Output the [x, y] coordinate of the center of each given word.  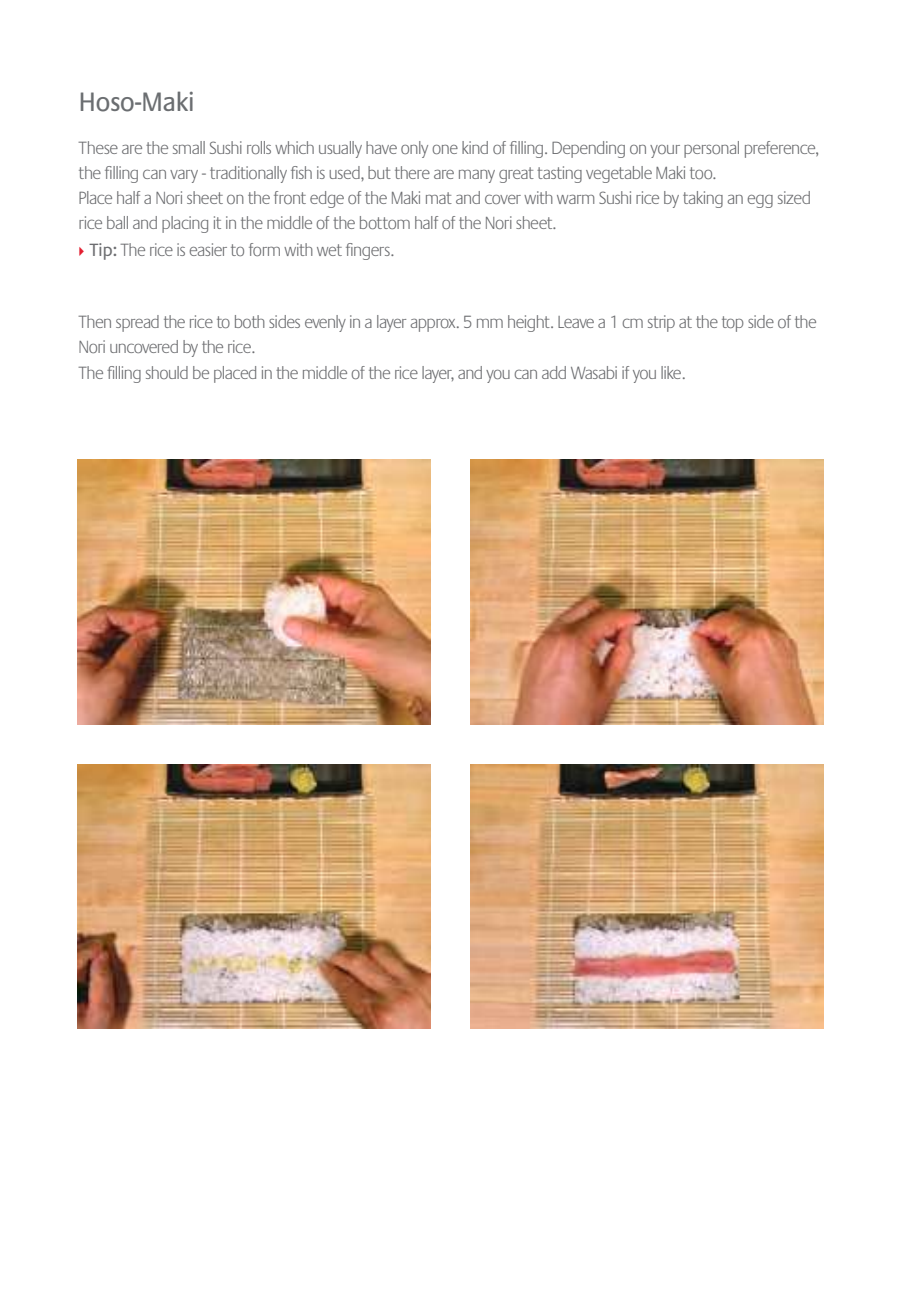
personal [711, 149]
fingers [369, 251]
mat [439, 198]
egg [760, 201]
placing [185, 224]
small [189, 147]
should [167, 372]
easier [208, 249]
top [733, 324]
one [445, 149]
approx [434, 325]
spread [137, 323]
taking [703, 199]
